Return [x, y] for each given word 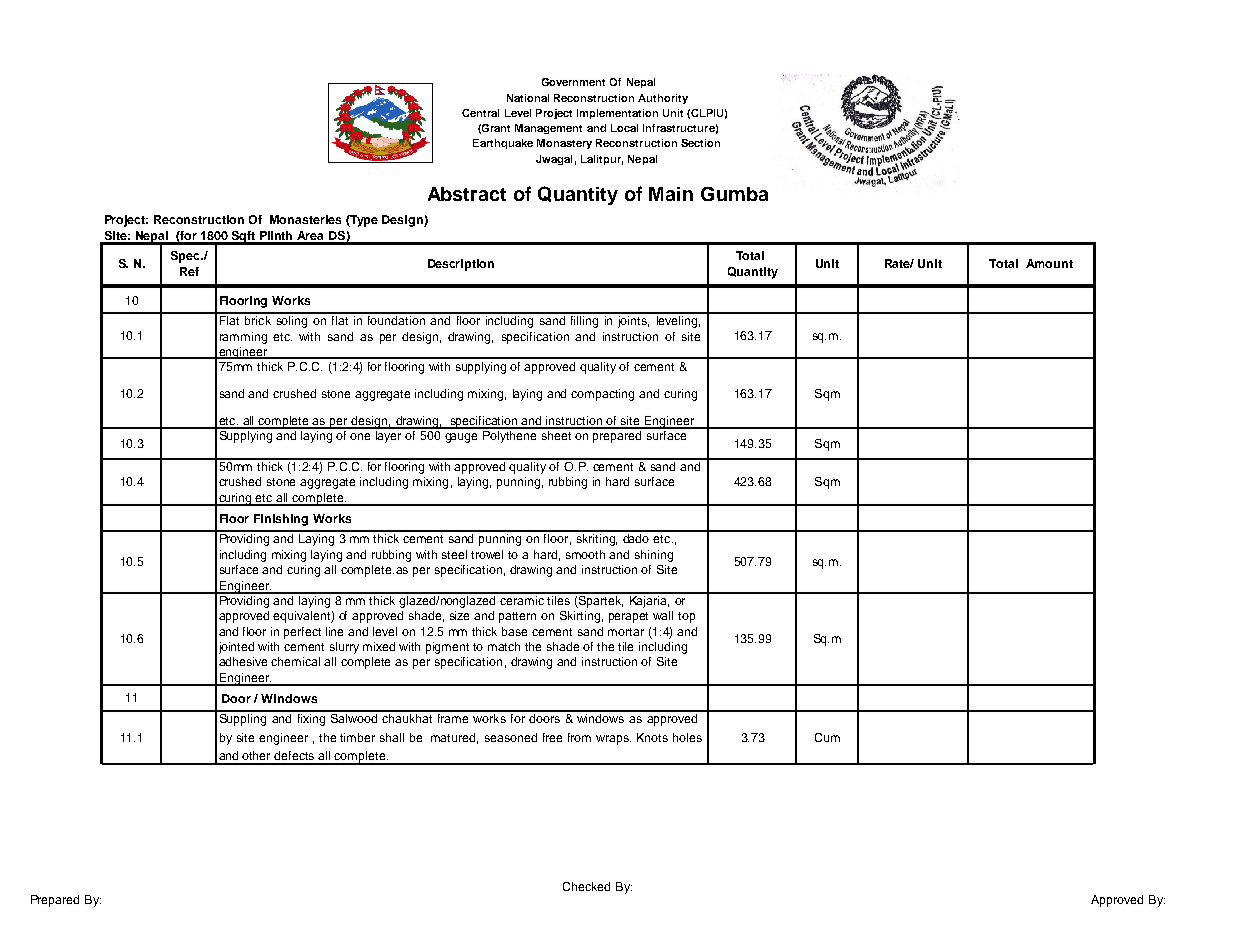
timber [357, 737]
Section [700, 143]
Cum [827, 737]
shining [654, 556]
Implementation [617, 114]
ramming [243, 338]
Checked [586, 886]
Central [480, 113]
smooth [585, 554]
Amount [1049, 263]
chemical [295, 661]
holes [687, 737]
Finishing [281, 520]
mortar [626, 632]
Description [461, 265]
